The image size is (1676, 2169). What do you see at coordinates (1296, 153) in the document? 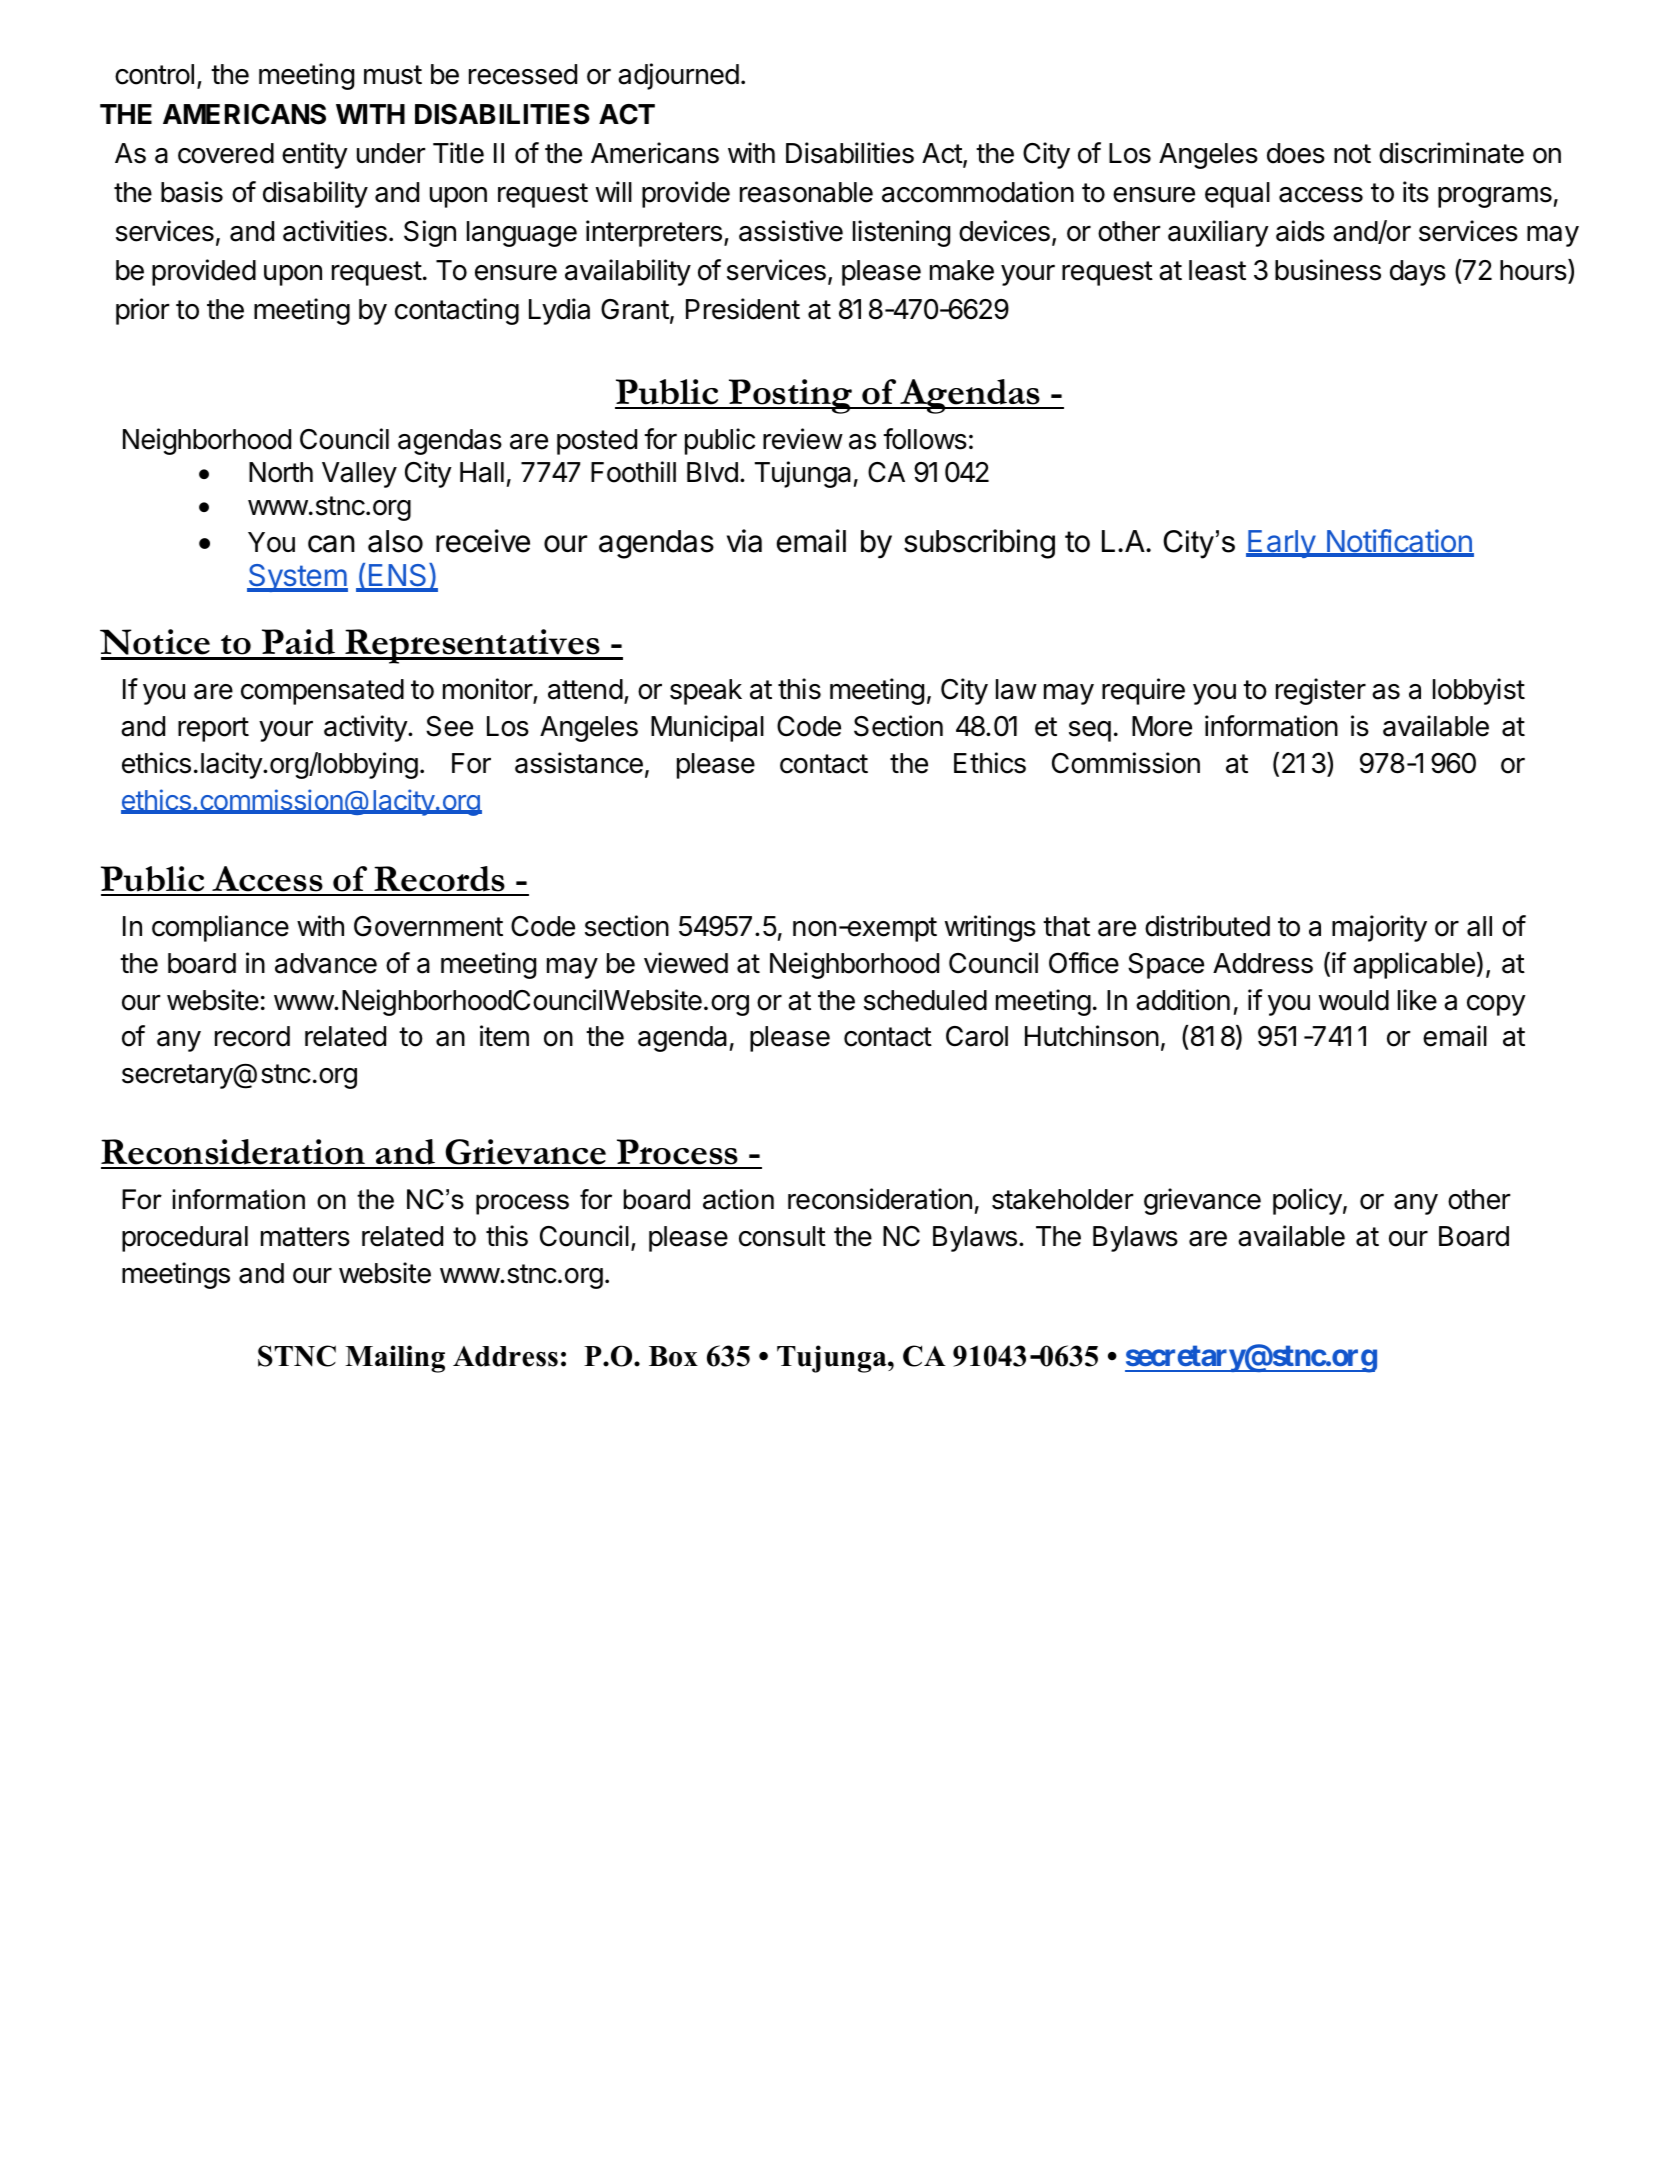
I see `does` at bounding box center [1296, 153].
